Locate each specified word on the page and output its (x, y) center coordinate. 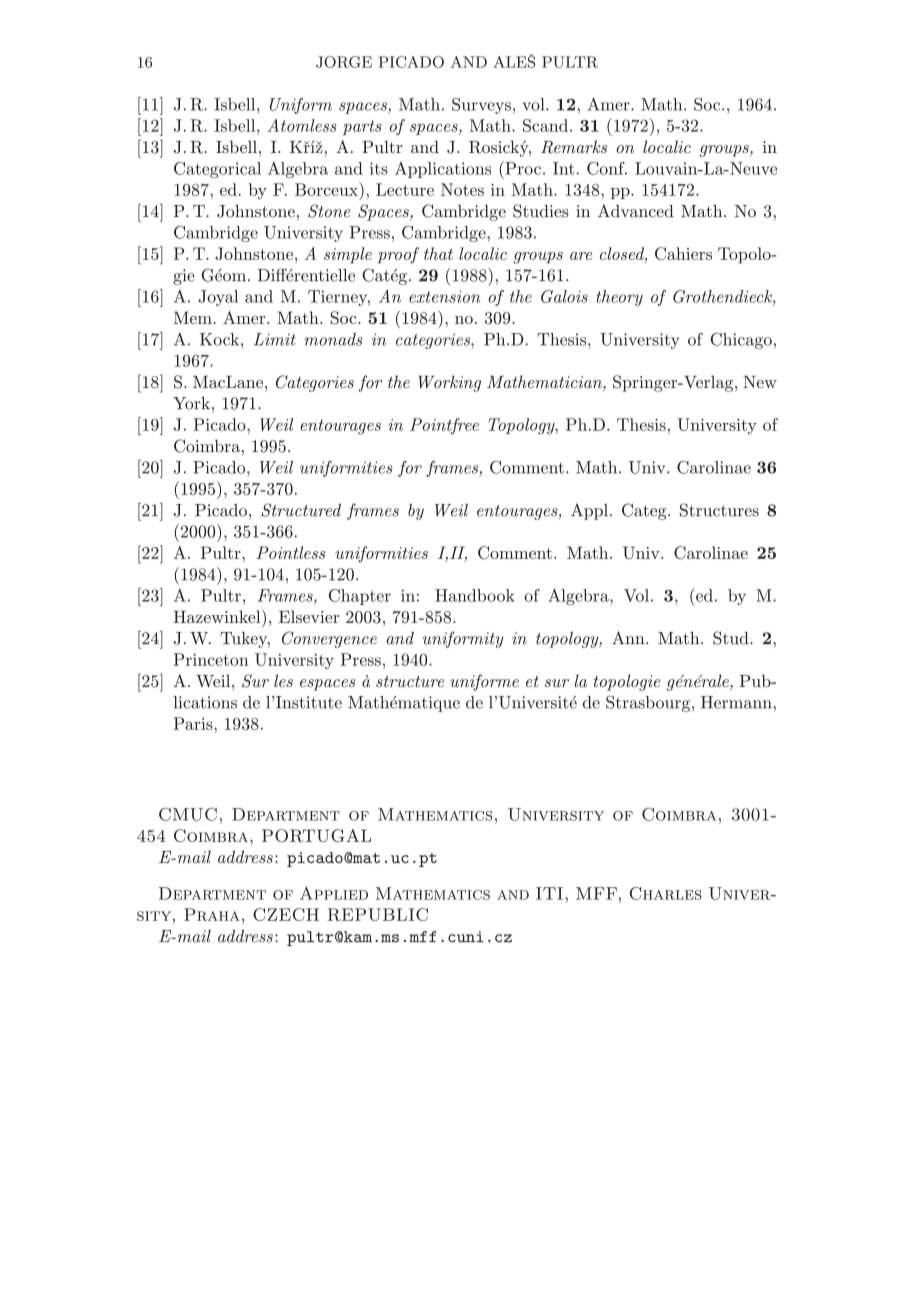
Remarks (574, 147)
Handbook (475, 595)
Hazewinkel (218, 616)
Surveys (481, 106)
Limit (275, 339)
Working (449, 383)
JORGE (344, 62)
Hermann (737, 702)
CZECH (286, 914)
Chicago (741, 341)
